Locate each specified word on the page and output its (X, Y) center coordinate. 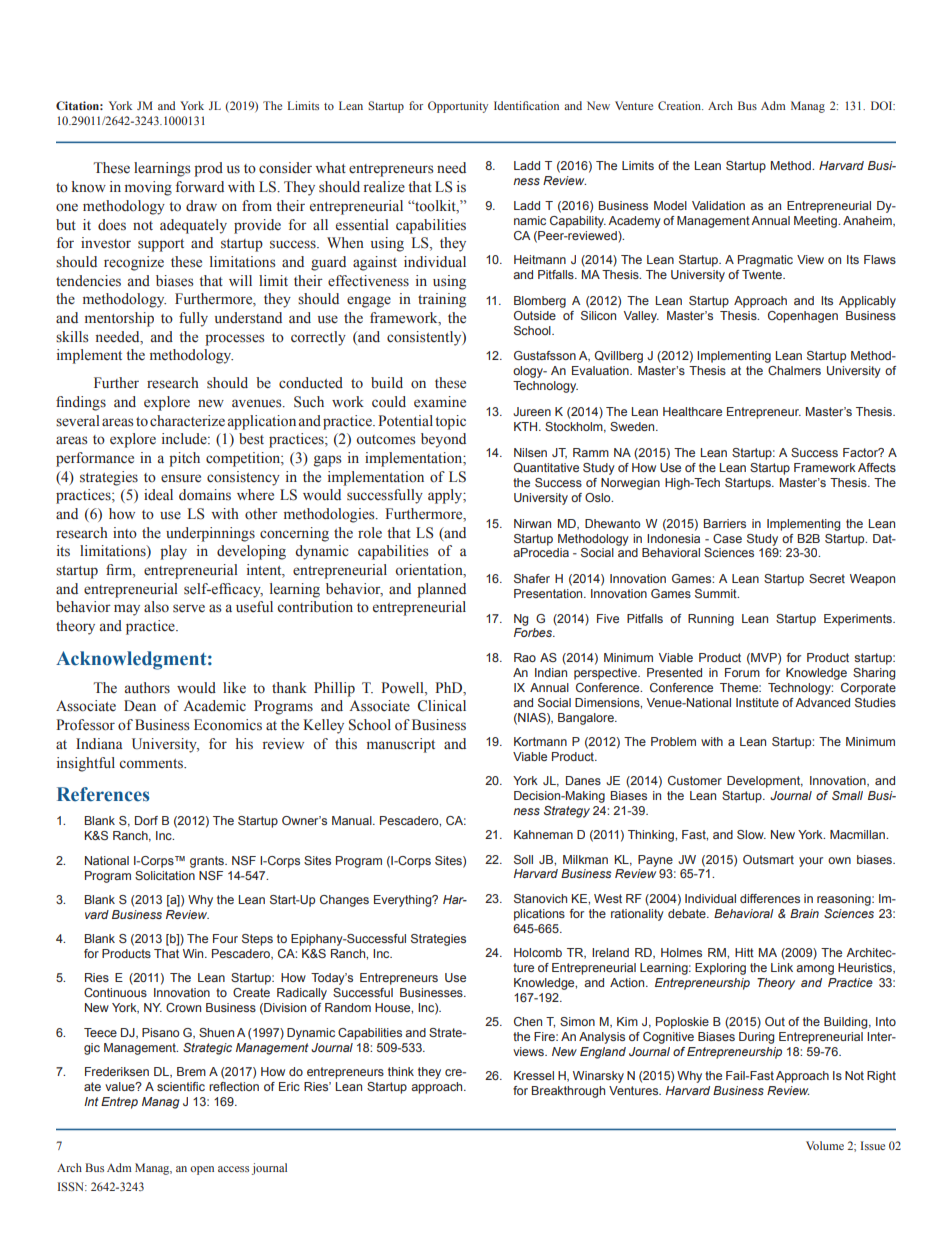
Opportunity (458, 107)
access (233, 1169)
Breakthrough (568, 1092)
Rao (525, 657)
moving (148, 188)
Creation (680, 105)
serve (189, 608)
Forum (742, 672)
